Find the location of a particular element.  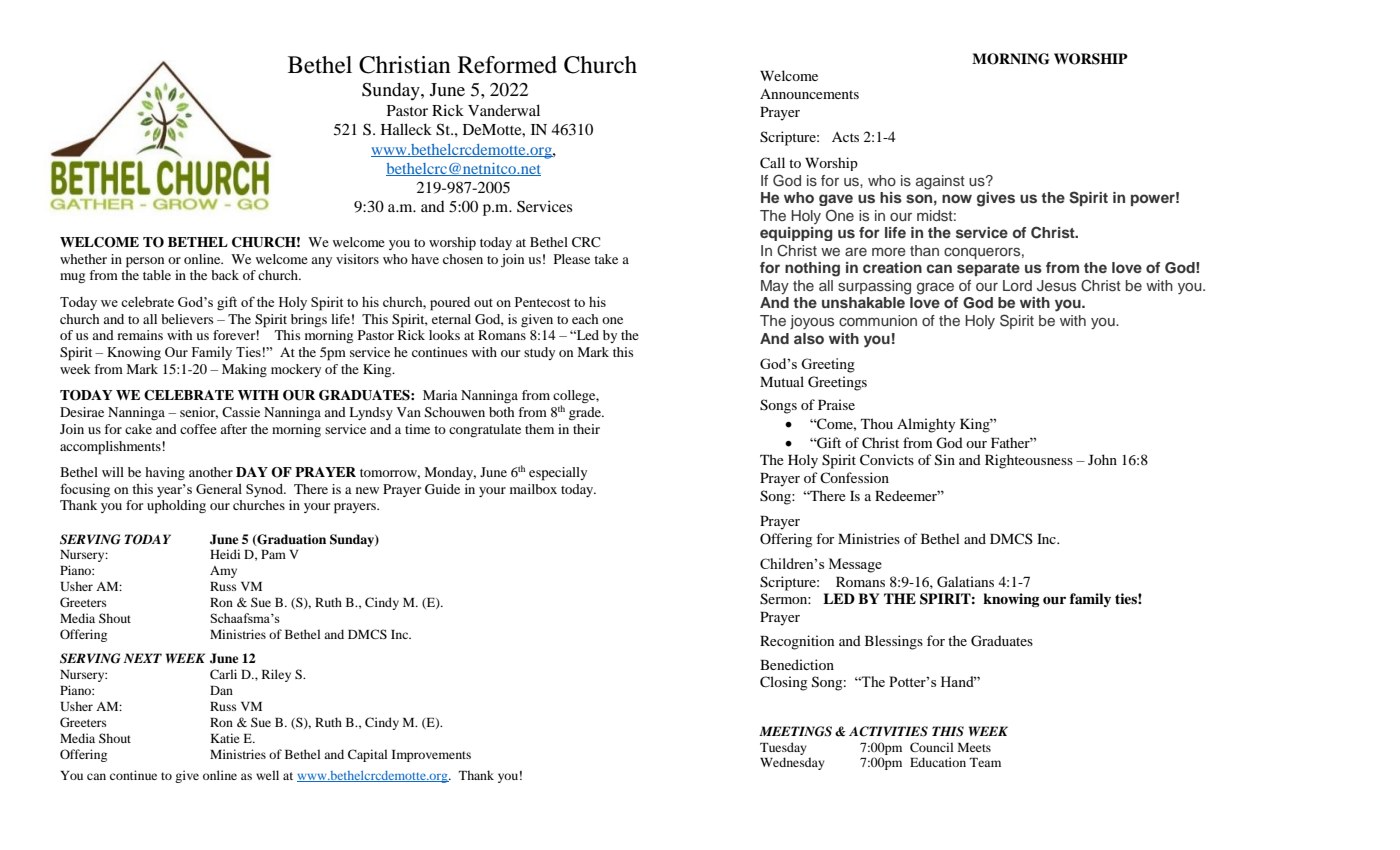

grade is located at coordinates (586, 413).
